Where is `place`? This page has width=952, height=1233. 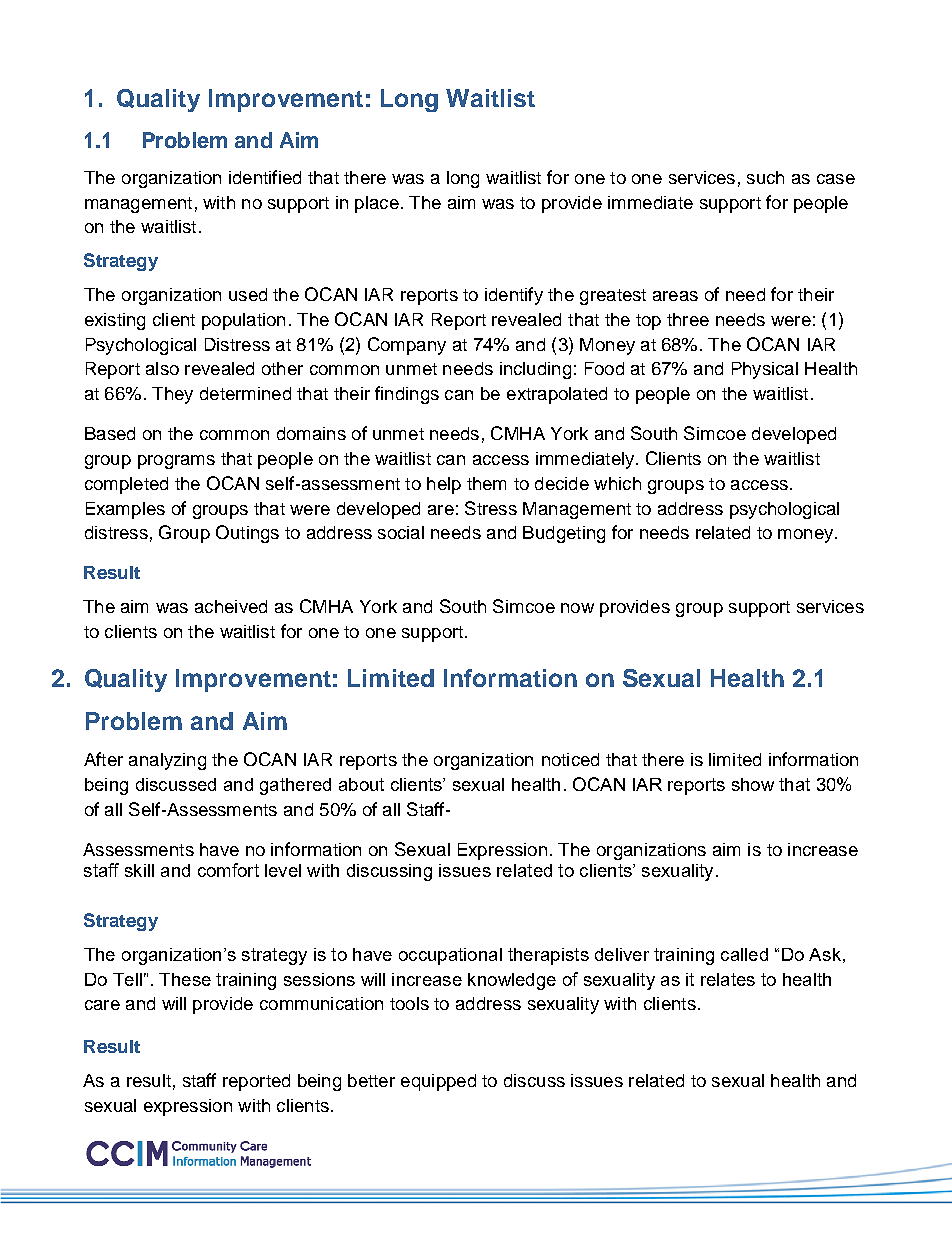 place is located at coordinates (377, 204).
